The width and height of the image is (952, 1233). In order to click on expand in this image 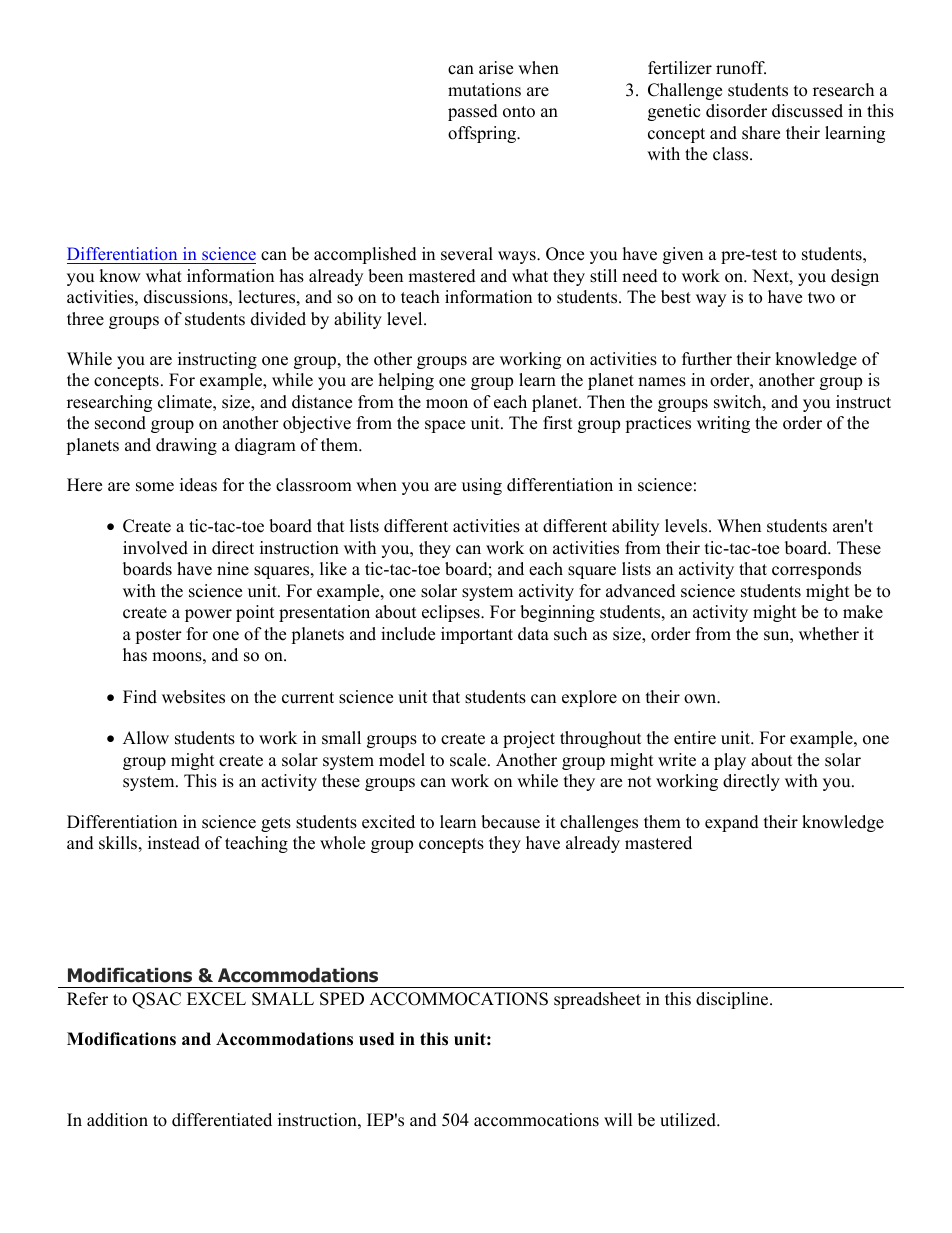, I will do `click(732, 823)`.
